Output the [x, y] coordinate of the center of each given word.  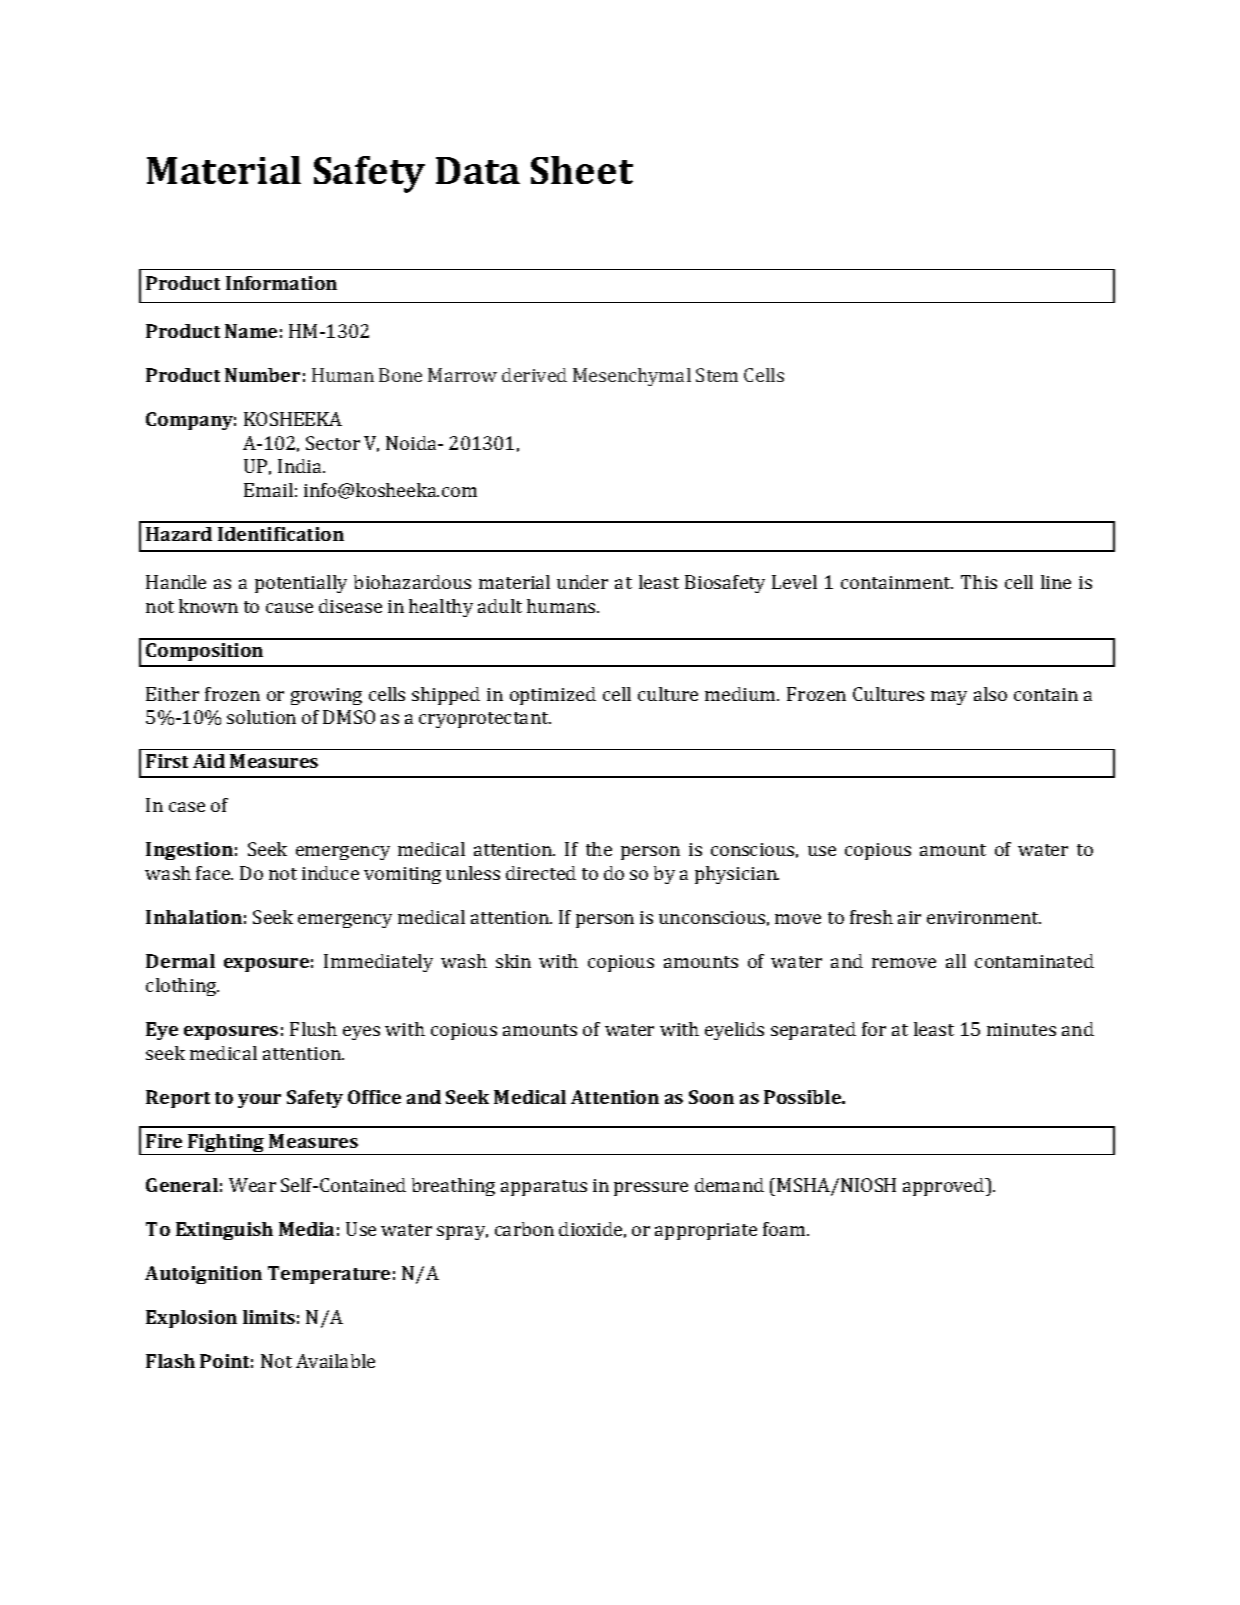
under [582, 582]
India [301, 466]
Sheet [582, 170]
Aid [209, 761]
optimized [553, 696]
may [949, 698]
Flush [313, 1029]
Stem [717, 375]
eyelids [734, 1031]
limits [269, 1317]
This [979, 582]
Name [251, 331]
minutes [1021, 1029]
